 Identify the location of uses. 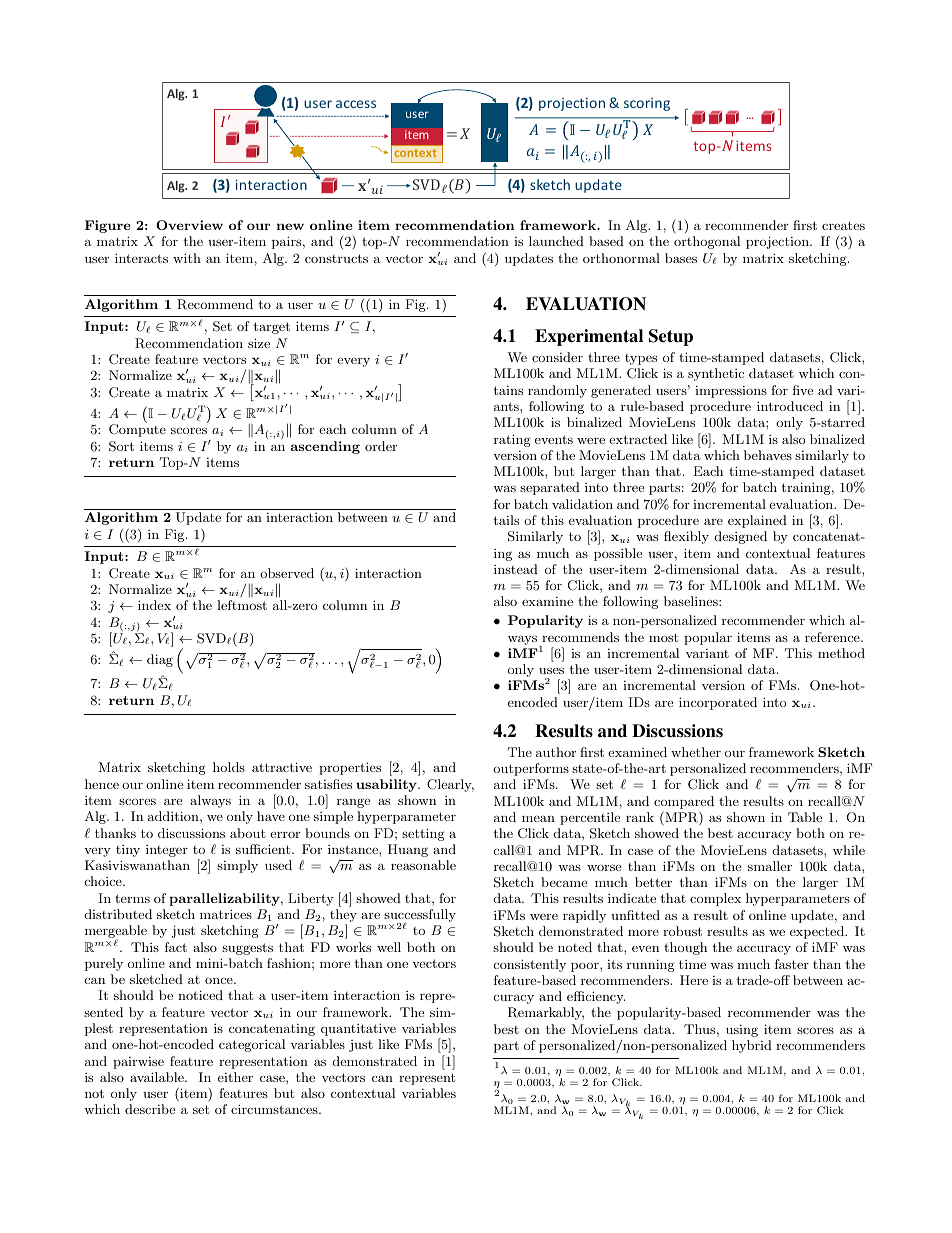
(551, 670).
